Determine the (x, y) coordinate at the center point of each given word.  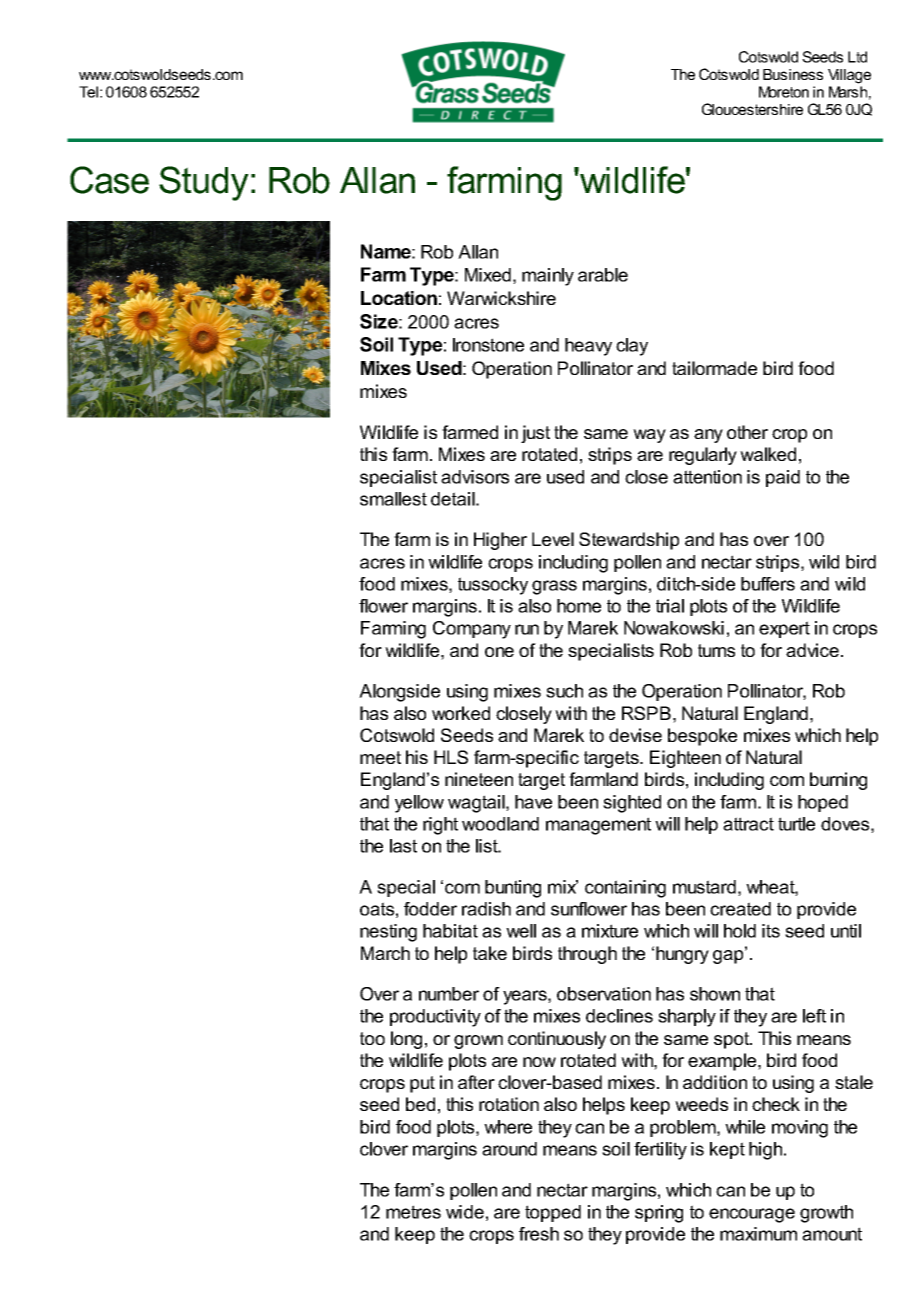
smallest (393, 499)
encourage (752, 1215)
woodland (500, 824)
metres (413, 1212)
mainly (548, 277)
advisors (475, 477)
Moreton (784, 92)
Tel (88, 92)
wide (465, 1212)
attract (748, 824)
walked (768, 454)
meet (380, 757)
